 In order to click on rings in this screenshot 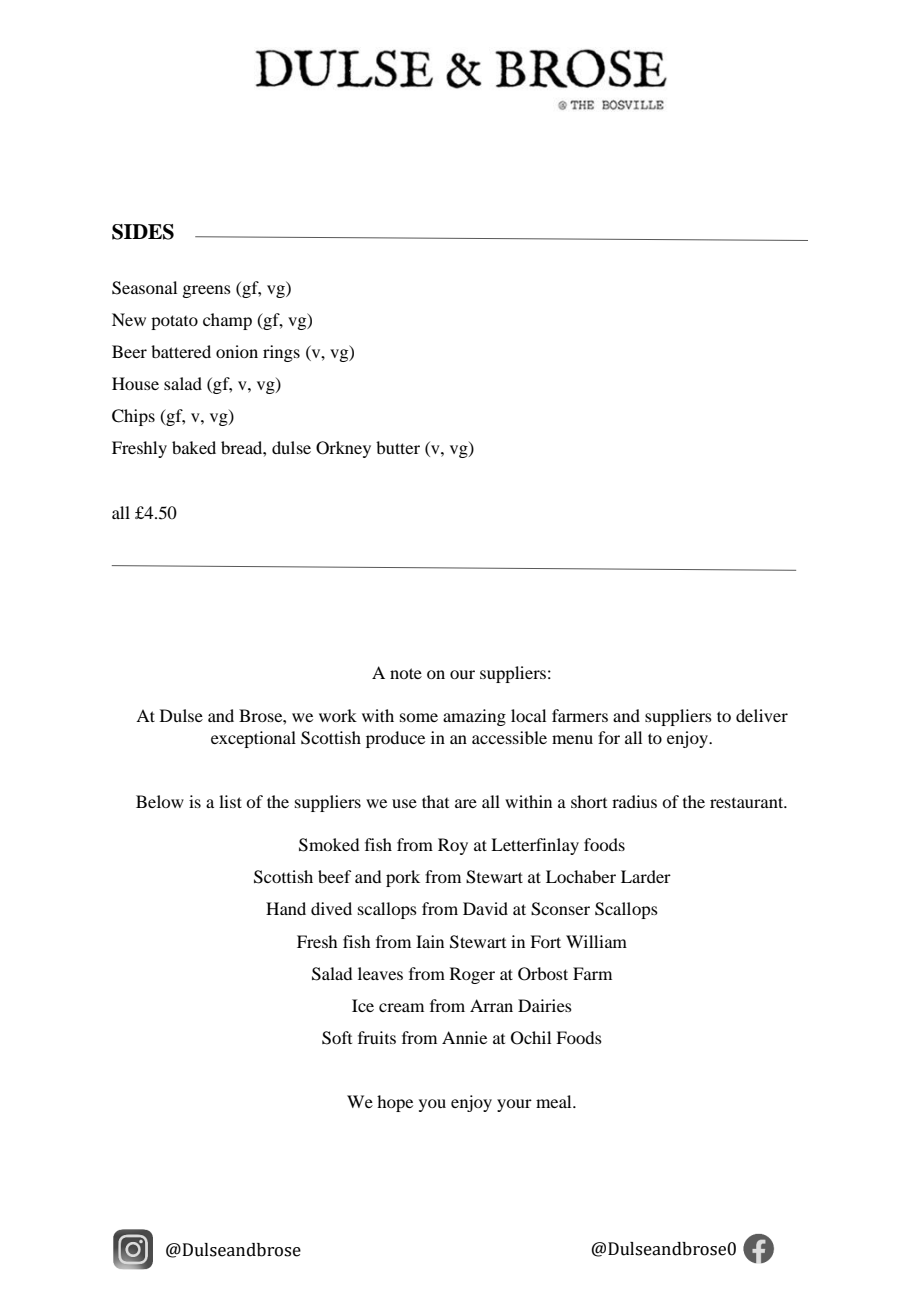, I will do `click(281, 353)`.
